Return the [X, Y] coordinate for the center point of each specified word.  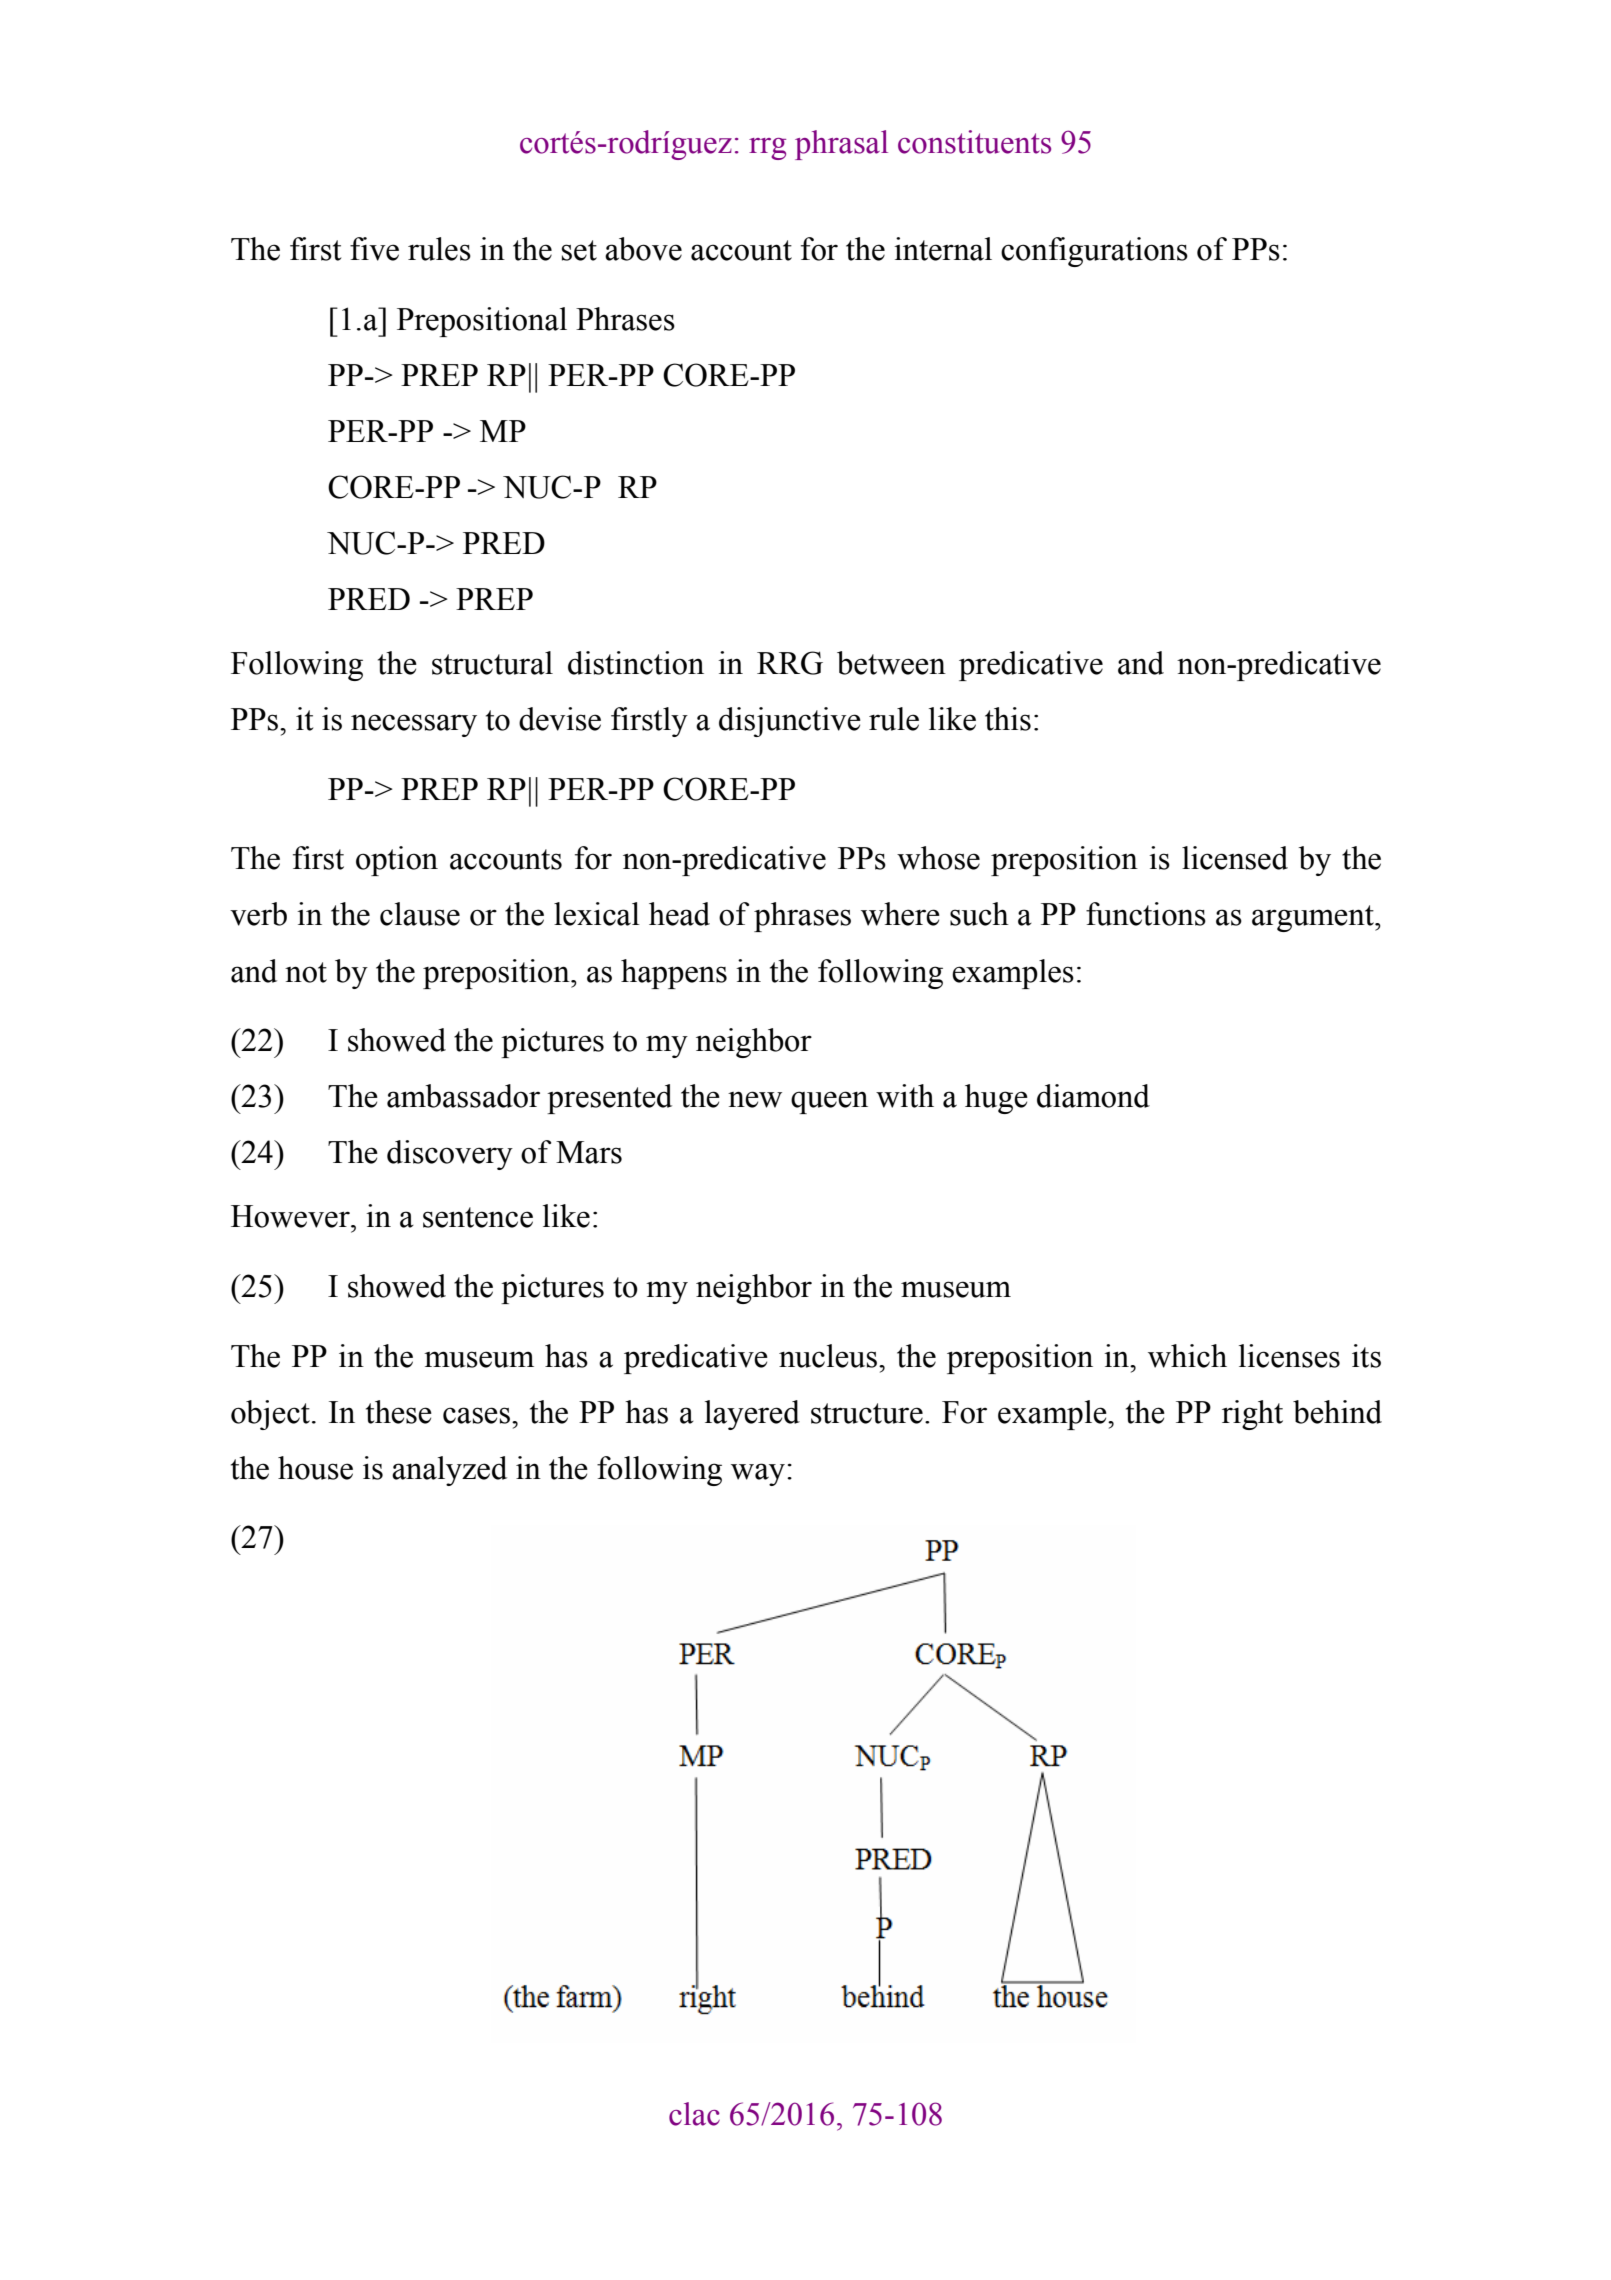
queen [829, 1102]
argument [1314, 918]
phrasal [841, 145]
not [306, 972]
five [374, 249]
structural [492, 663]
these [399, 1412]
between [891, 663]
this [1008, 719]
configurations [1094, 252]
